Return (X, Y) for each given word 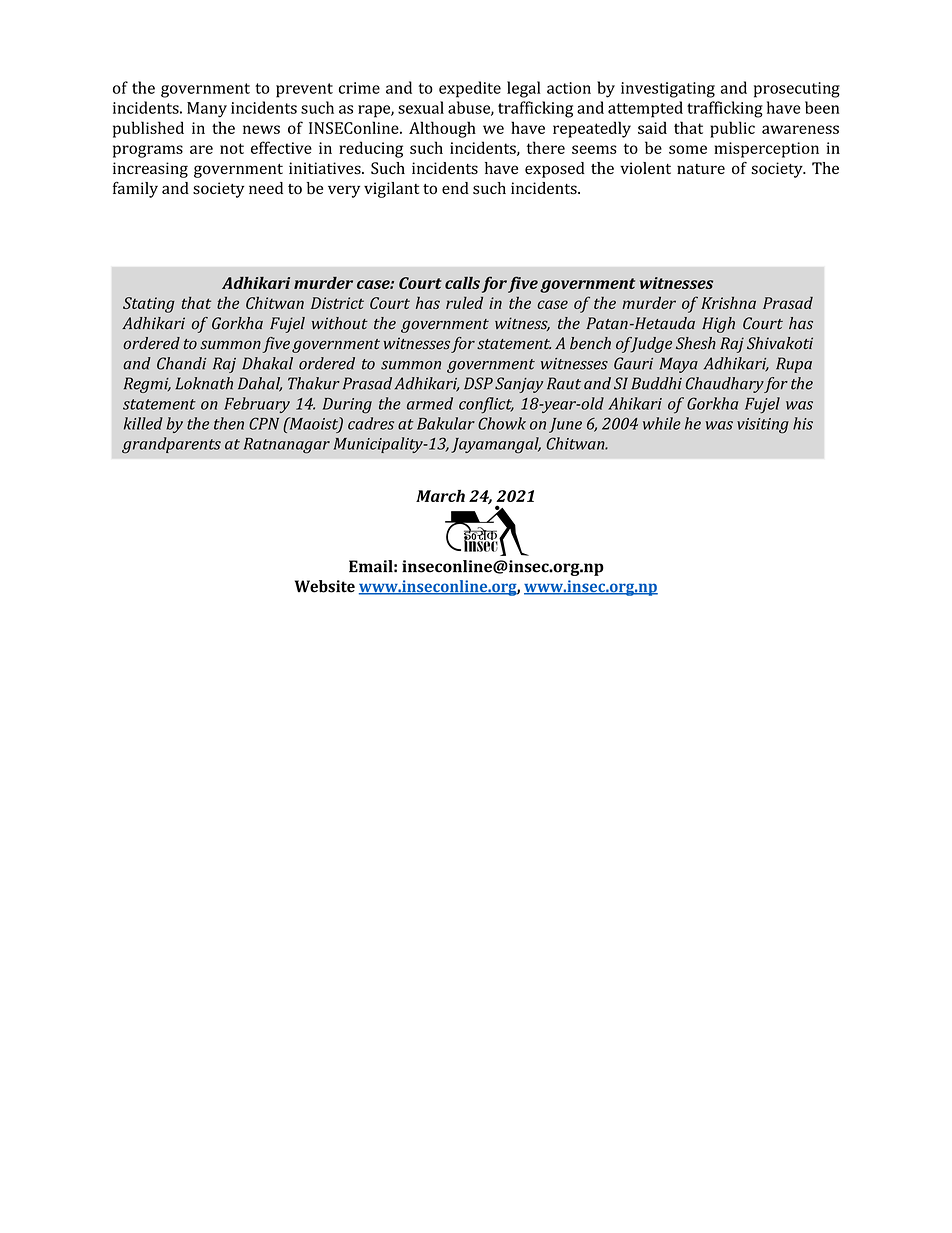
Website (325, 586)
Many (207, 110)
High (718, 325)
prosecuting (797, 90)
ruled (464, 303)
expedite (470, 89)
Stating (149, 305)
